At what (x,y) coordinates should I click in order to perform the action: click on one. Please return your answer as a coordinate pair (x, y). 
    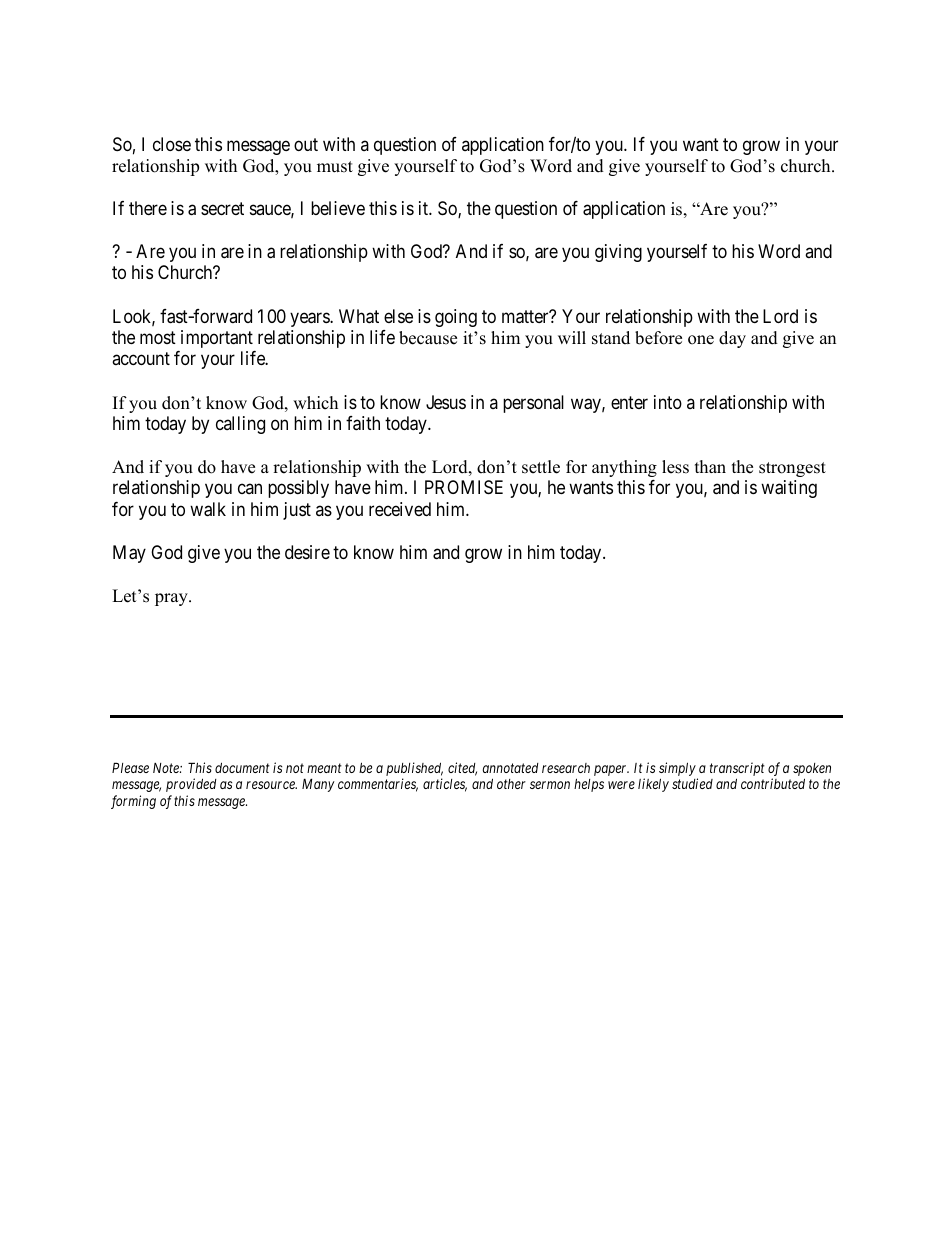
    Looking at the image, I should click on (701, 340).
